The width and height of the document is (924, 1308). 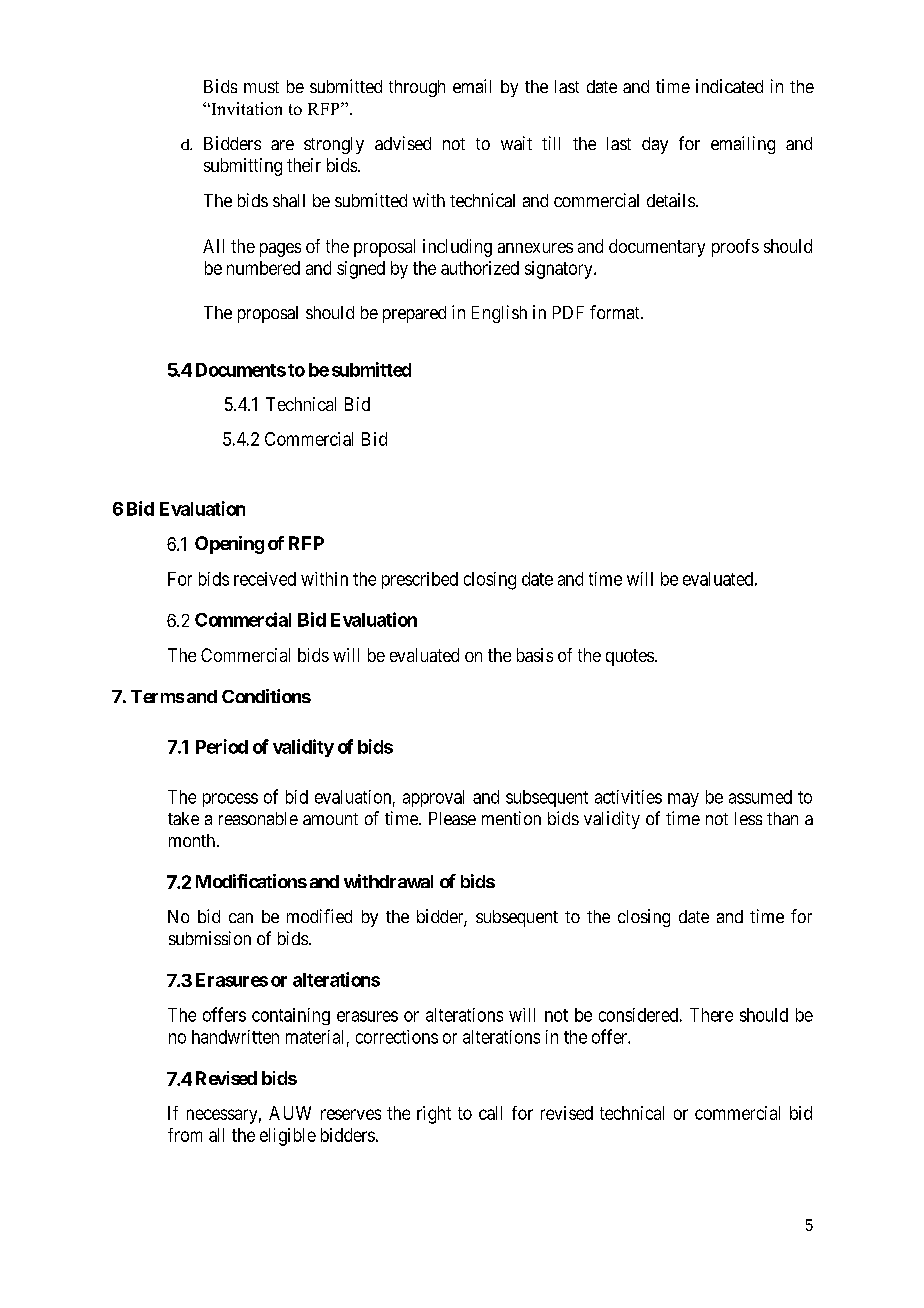 What do you see at coordinates (245, 108) in the document?
I see `Invitation` at bounding box center [245, 108].
